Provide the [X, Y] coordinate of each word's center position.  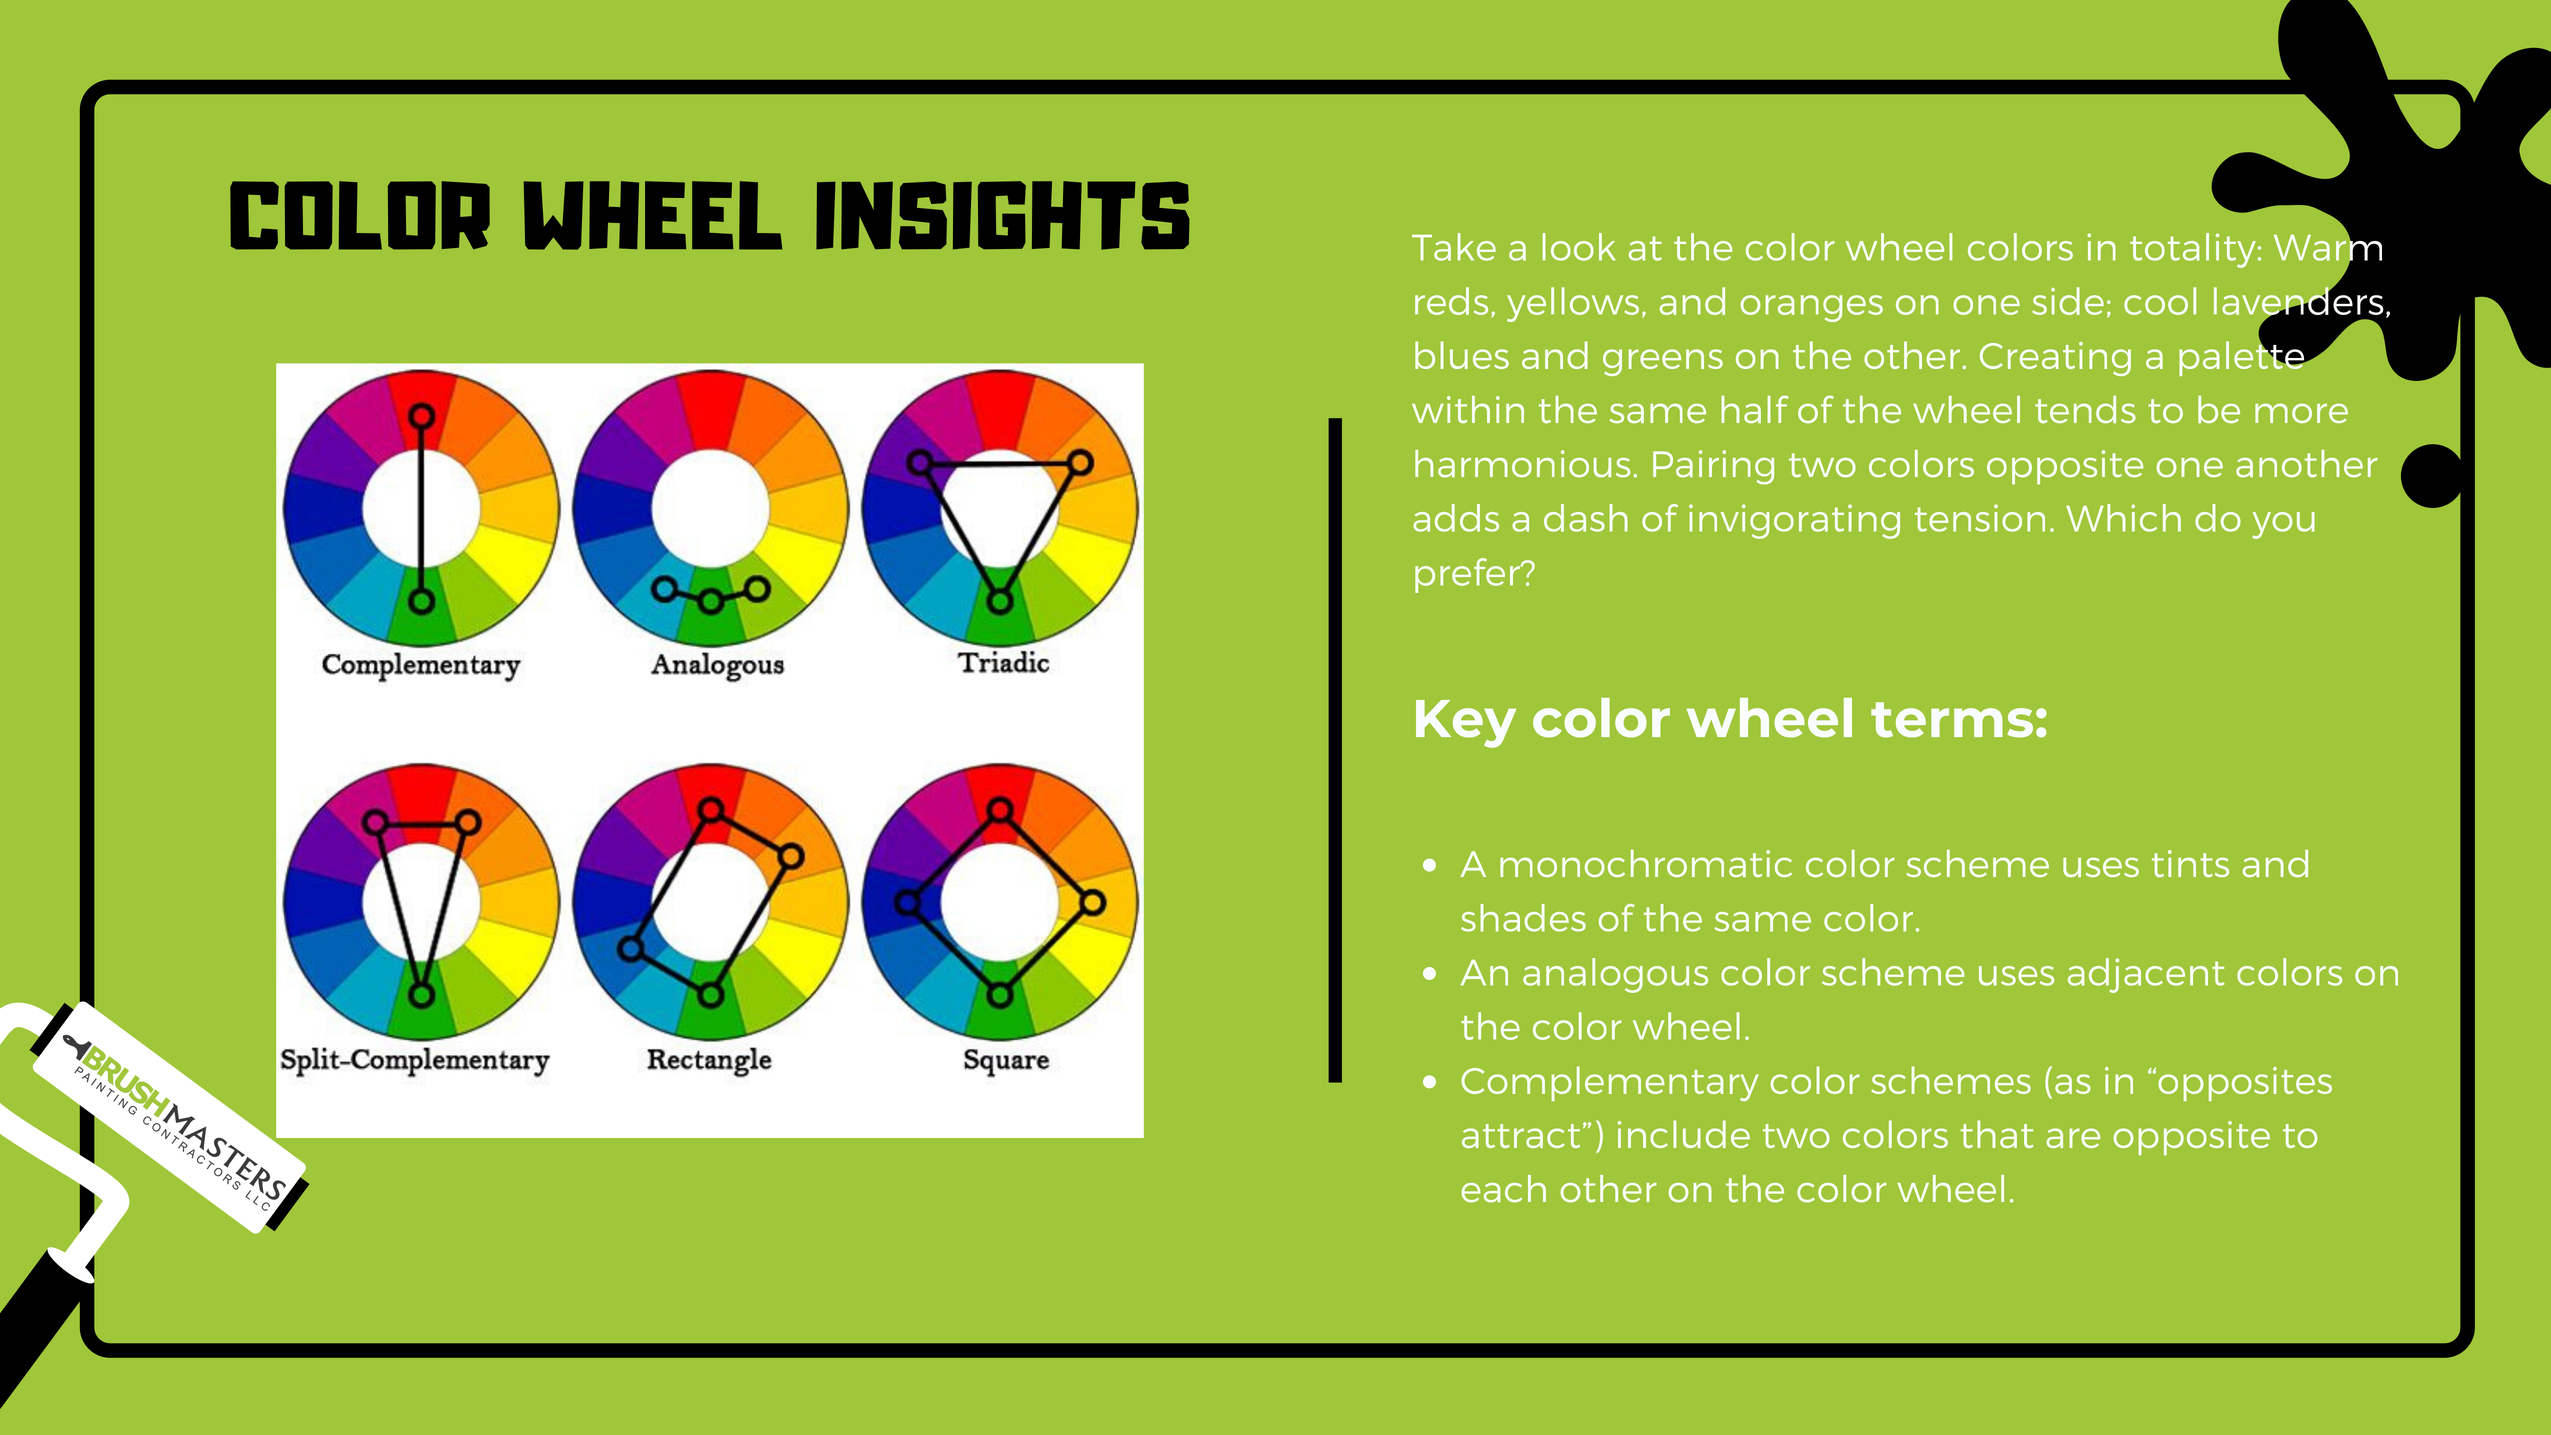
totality [2193, 250]
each [1503, 1189]
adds [1456, 518]
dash [1586, 518]
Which [2123, 518]
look [1579, 247]
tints [2190, 863]
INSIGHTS [1003, 215]
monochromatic [1646, 863]
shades [1523, 918]
